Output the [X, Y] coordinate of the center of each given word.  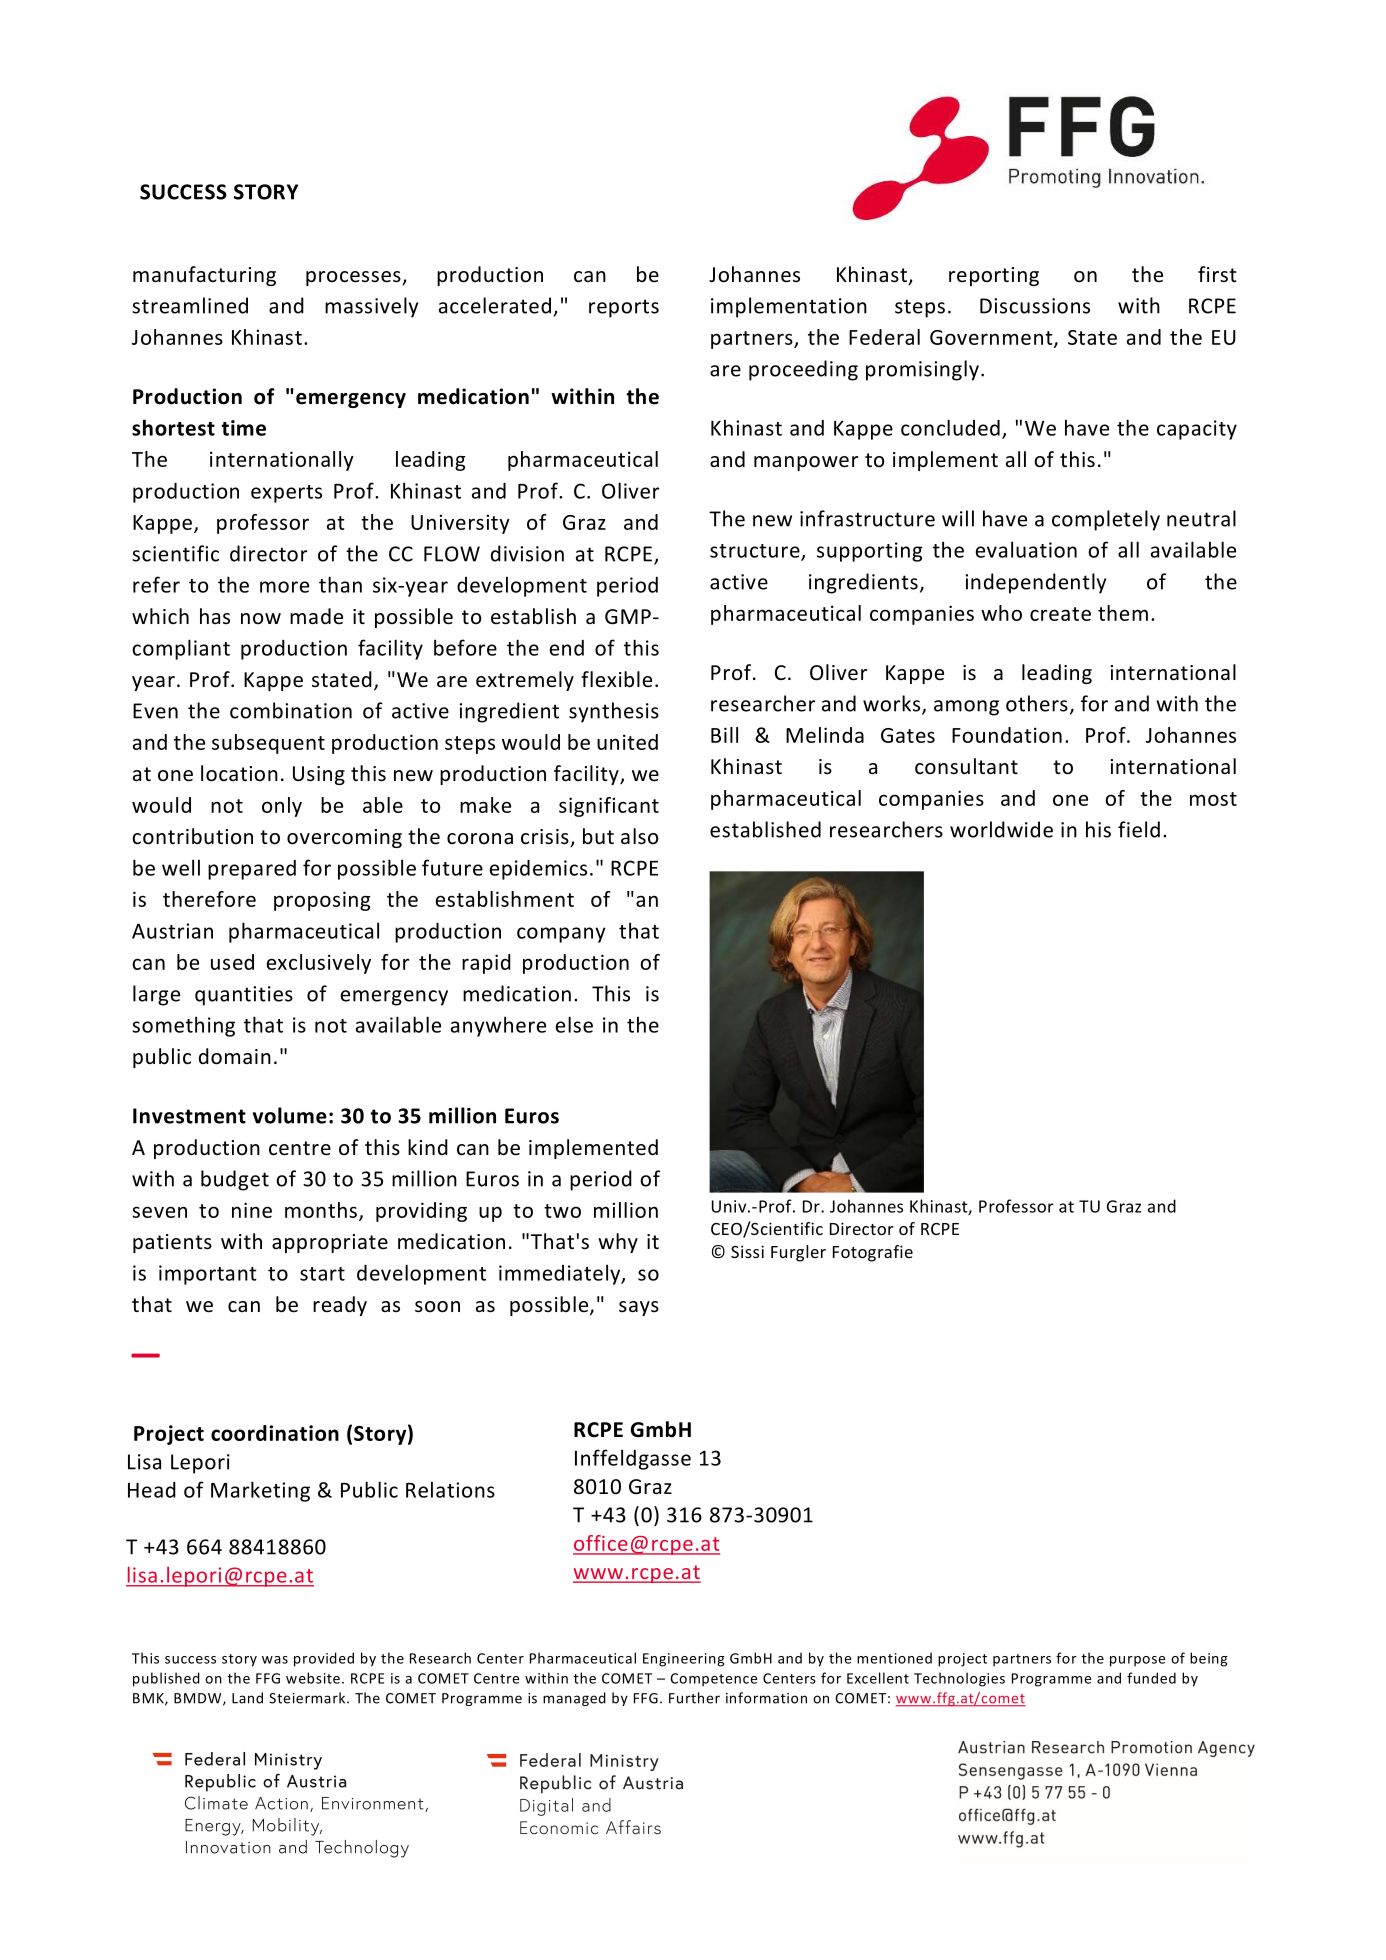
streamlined [190, 305]
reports [624, 308]
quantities [244, 996]
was [275, 1660]
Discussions [1035, 306]
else [574, 1024]
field [1139, 829]
